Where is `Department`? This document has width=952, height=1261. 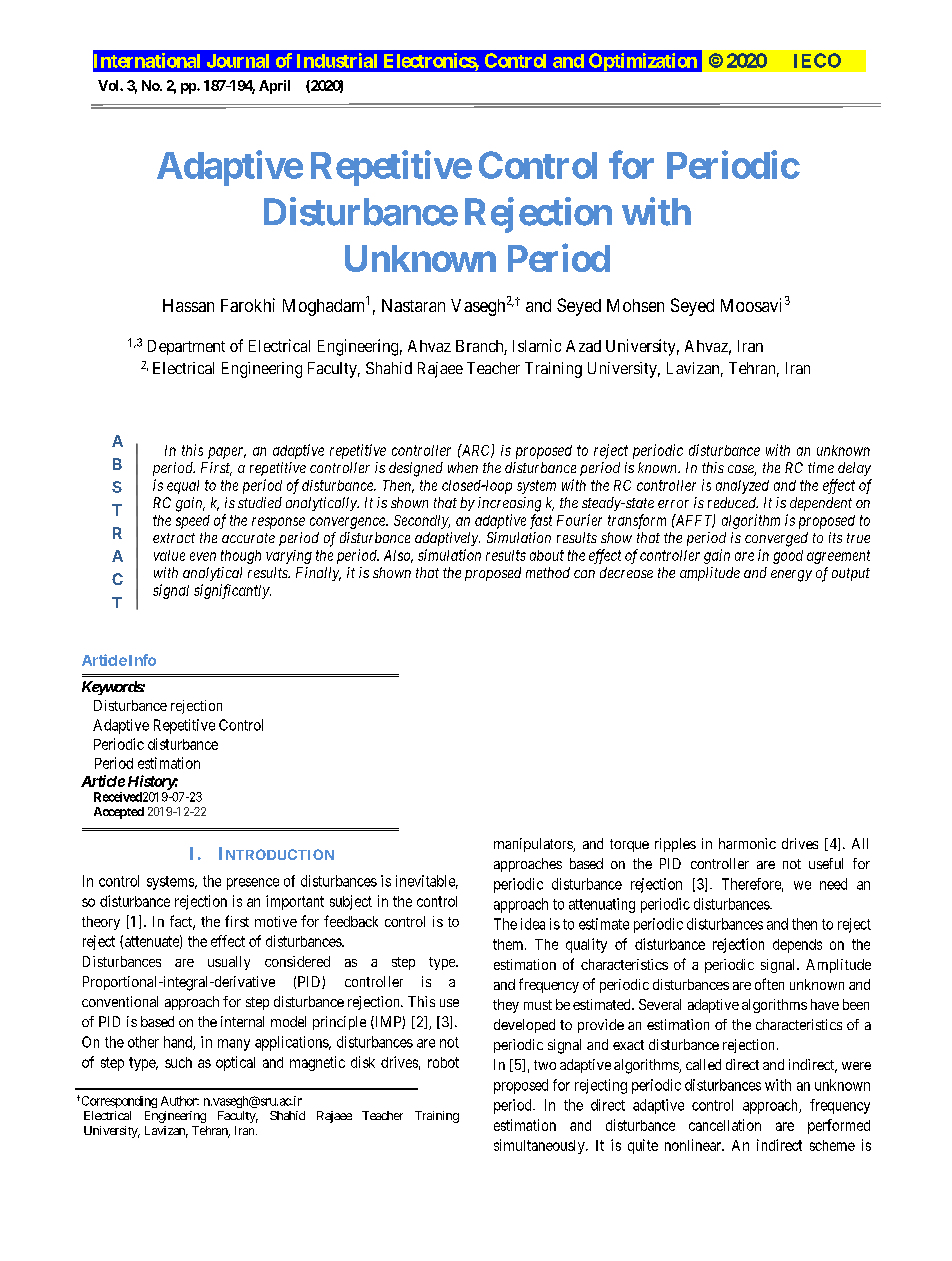
Department is located at coordinates (186, 347).
